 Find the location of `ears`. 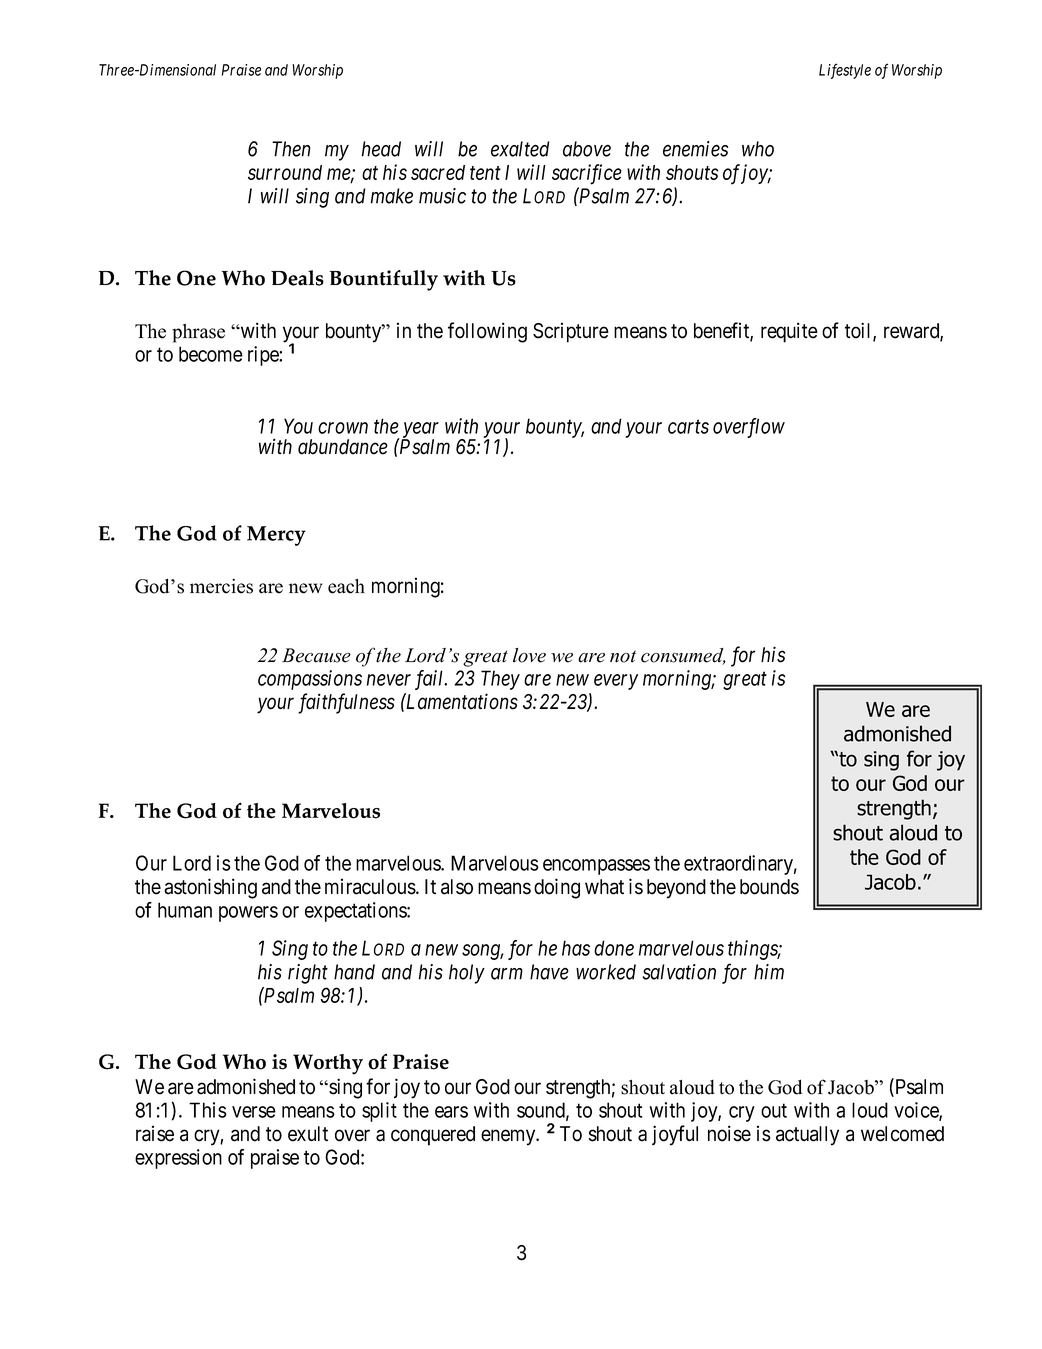

ears is located at coordinates (451, 1112).
